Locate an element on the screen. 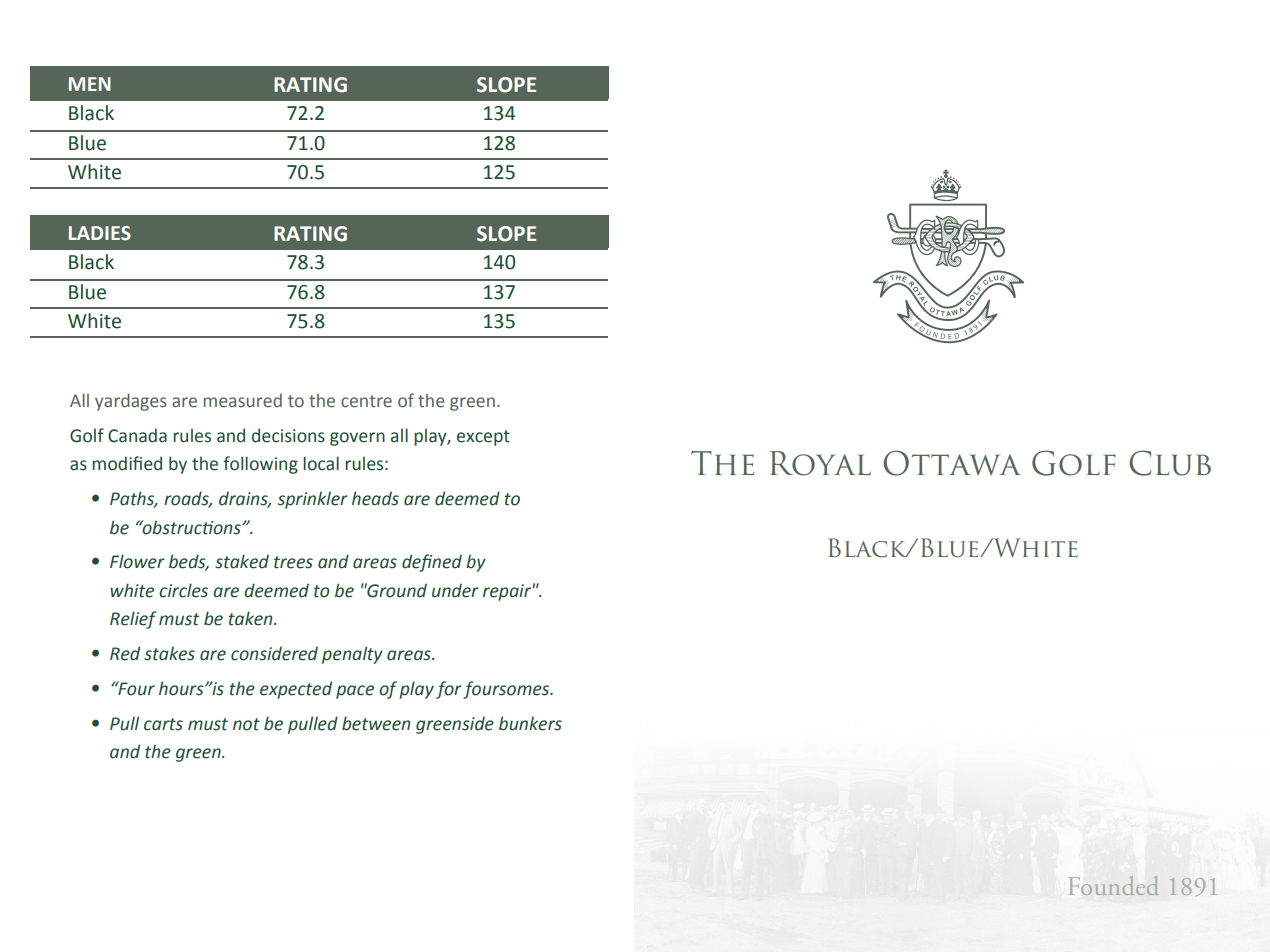  not is located at coordinates (246, 724).
